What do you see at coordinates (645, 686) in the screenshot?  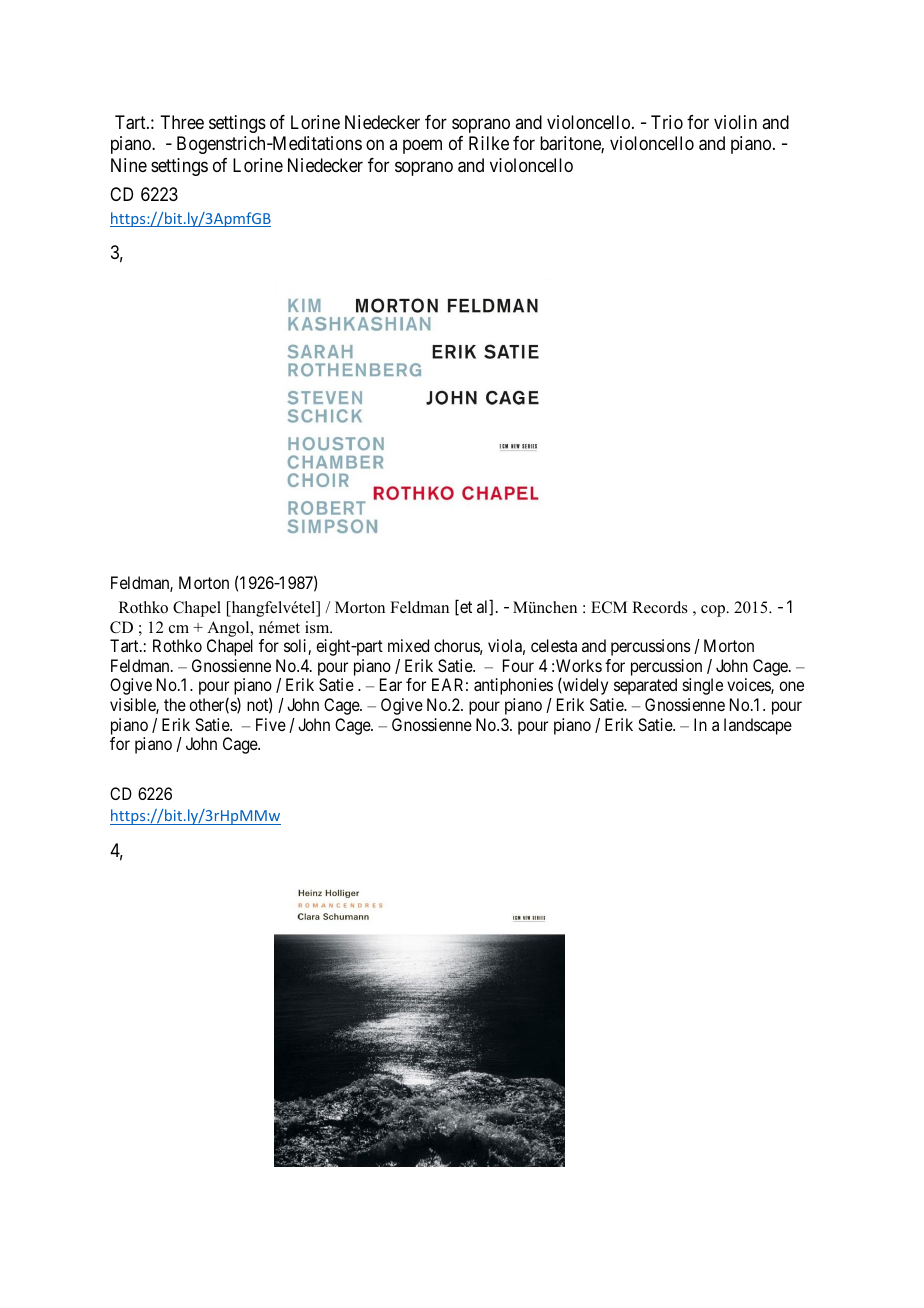 I see `separated` at bounding box center [645, 686].
